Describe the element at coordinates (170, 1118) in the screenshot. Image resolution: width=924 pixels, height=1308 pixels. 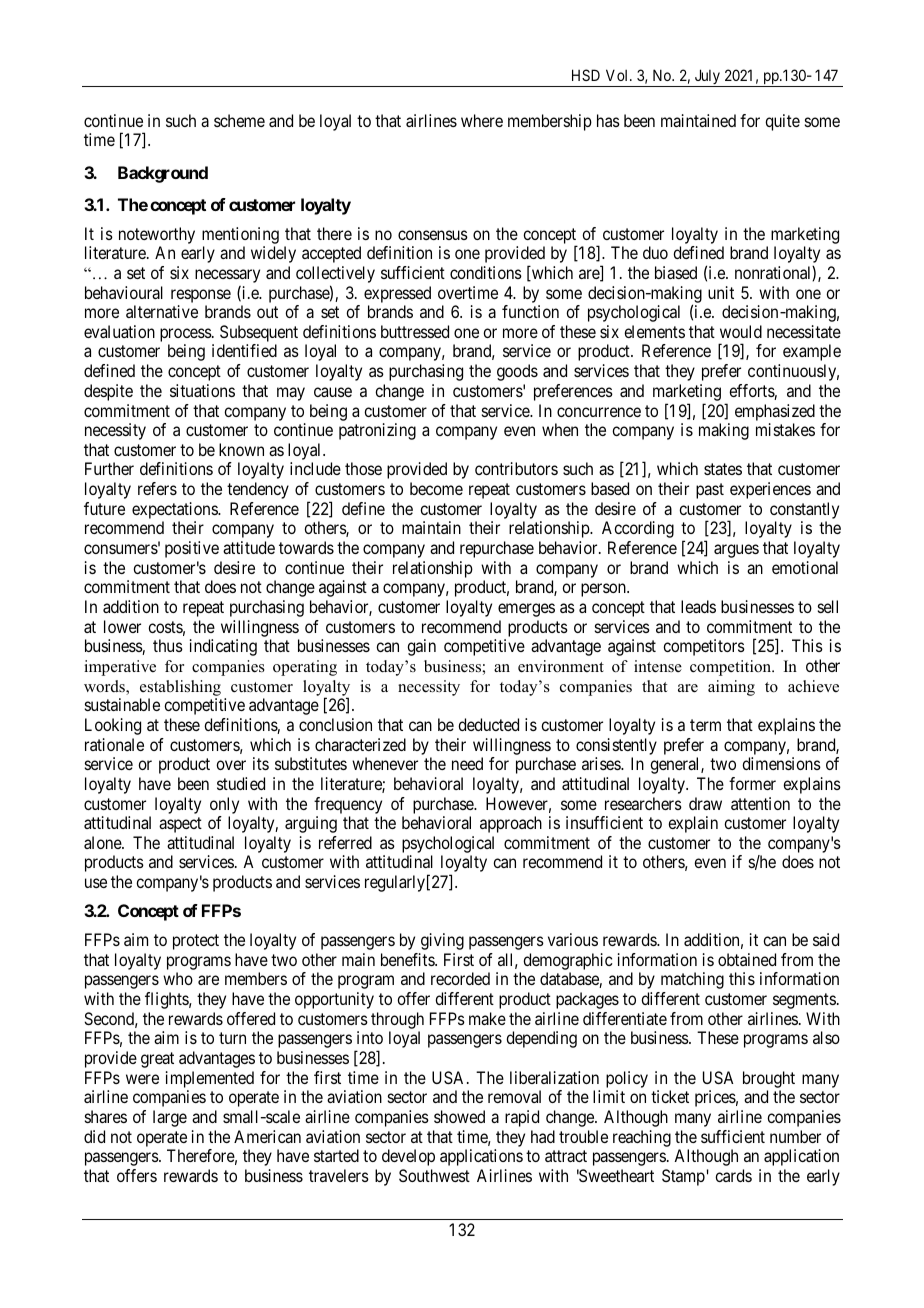
I see `large` at that location.
